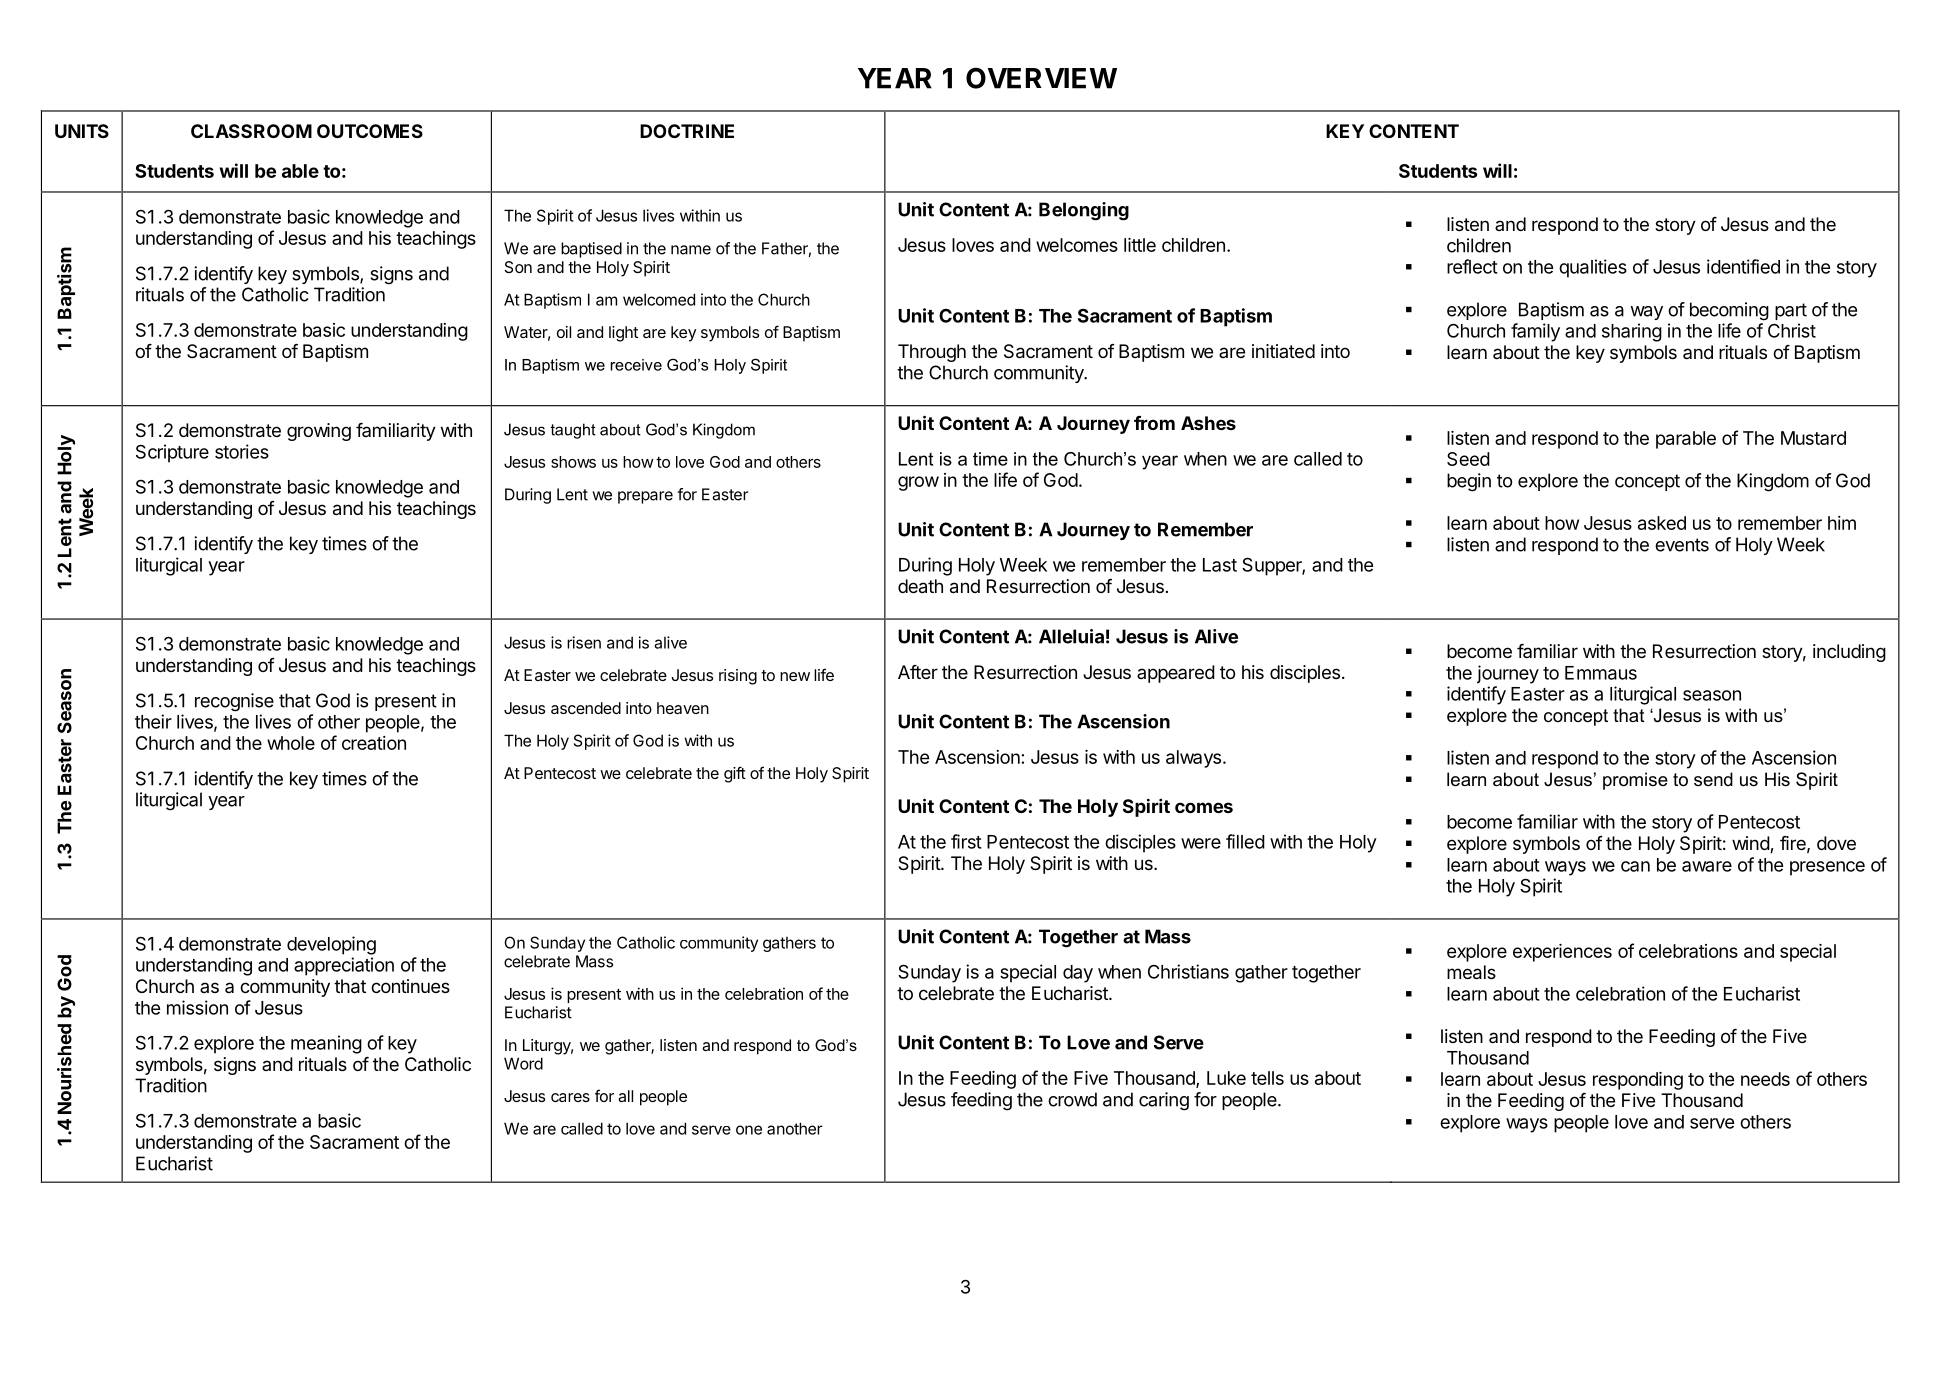 Image resolution: width=1952 pixels, height=1380 pixels. I want to click on creation, so click(374, 743).
